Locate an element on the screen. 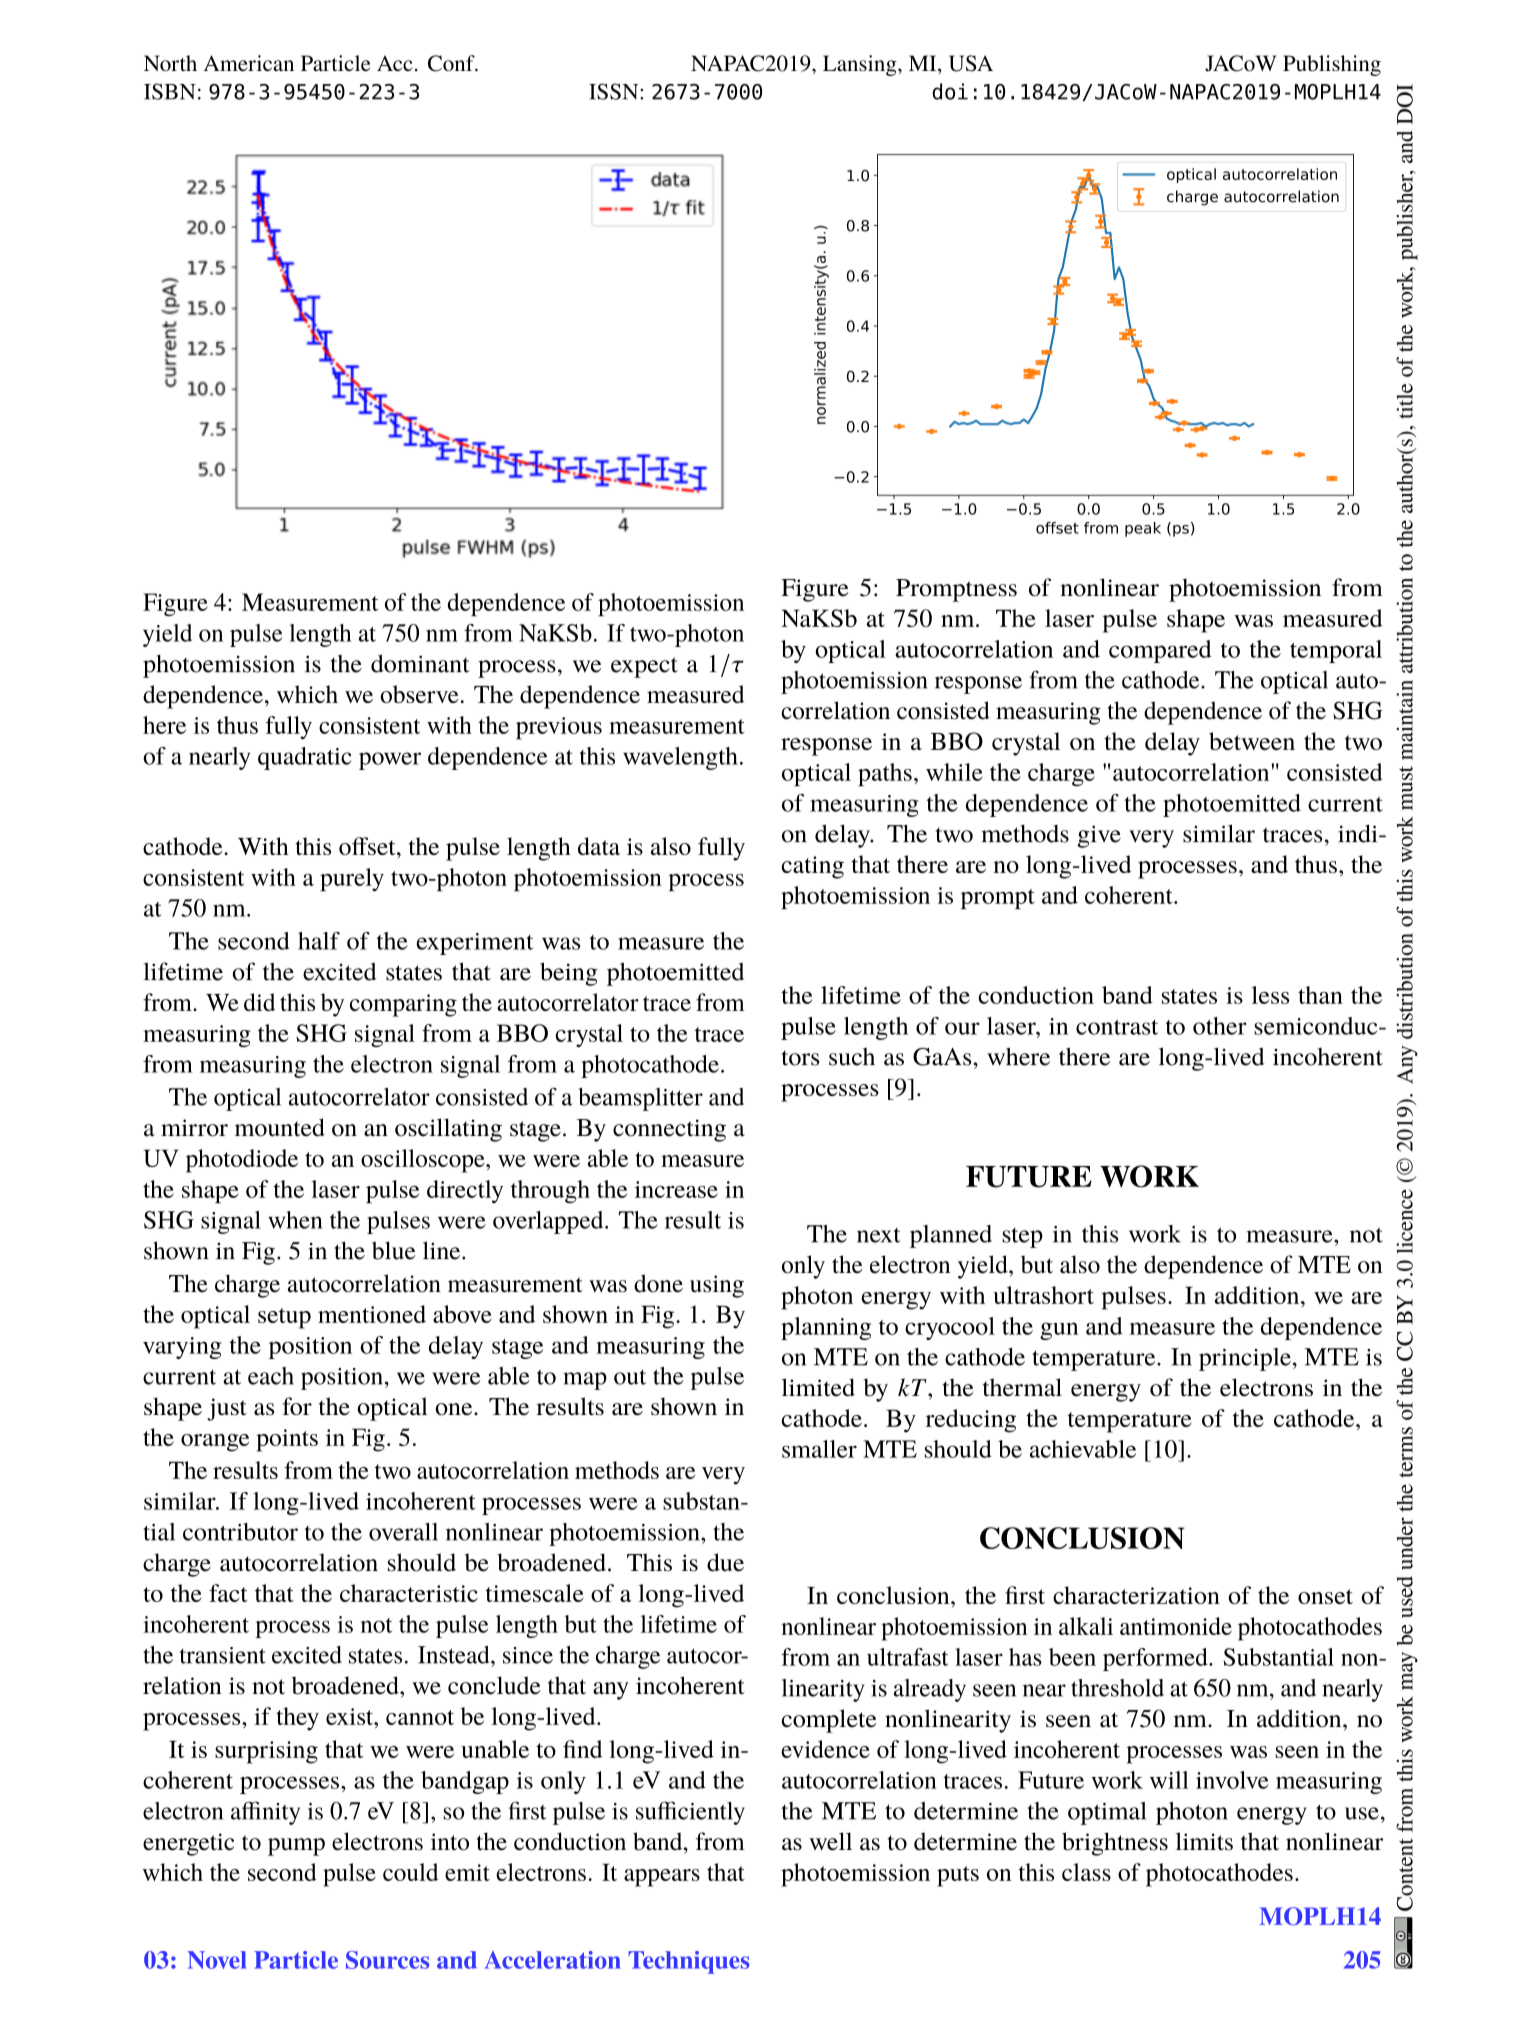  smaller is located at coordinates (819, 1449).
